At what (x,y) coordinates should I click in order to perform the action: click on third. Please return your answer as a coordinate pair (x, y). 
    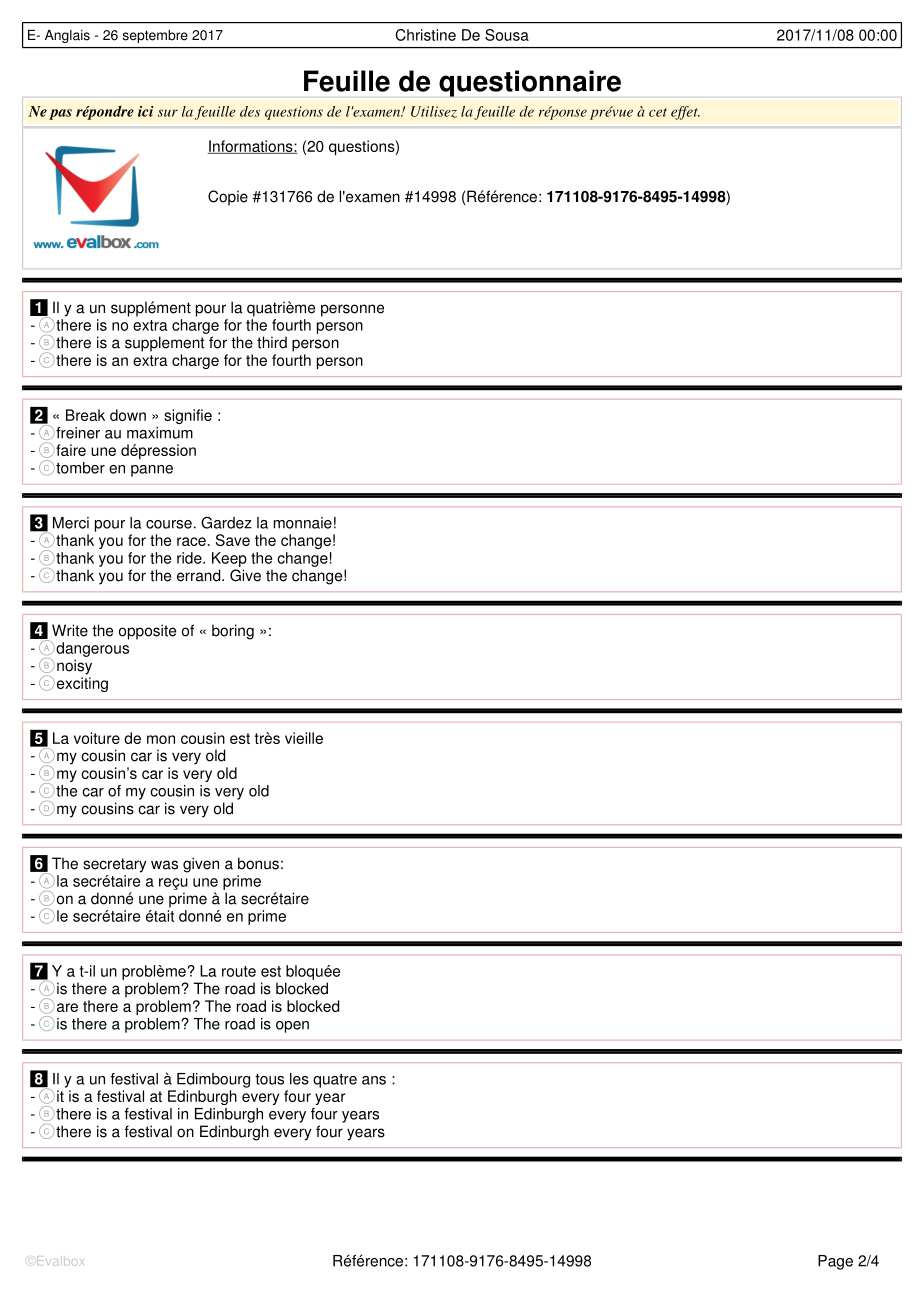
    Looking at the image, I should click on (272, 342).
